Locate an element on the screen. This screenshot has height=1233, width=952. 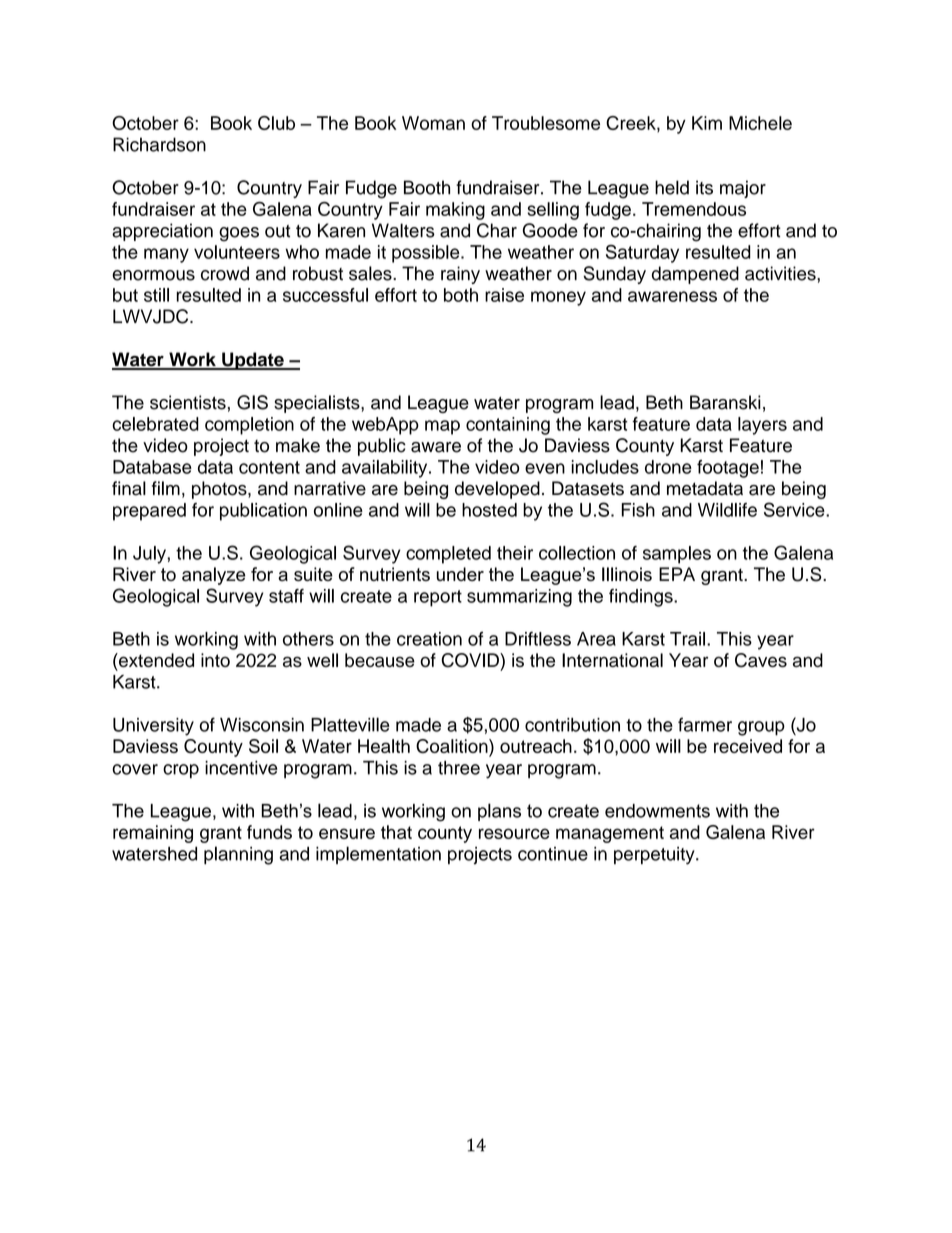
Woman is located at coordinates (433, 123).
